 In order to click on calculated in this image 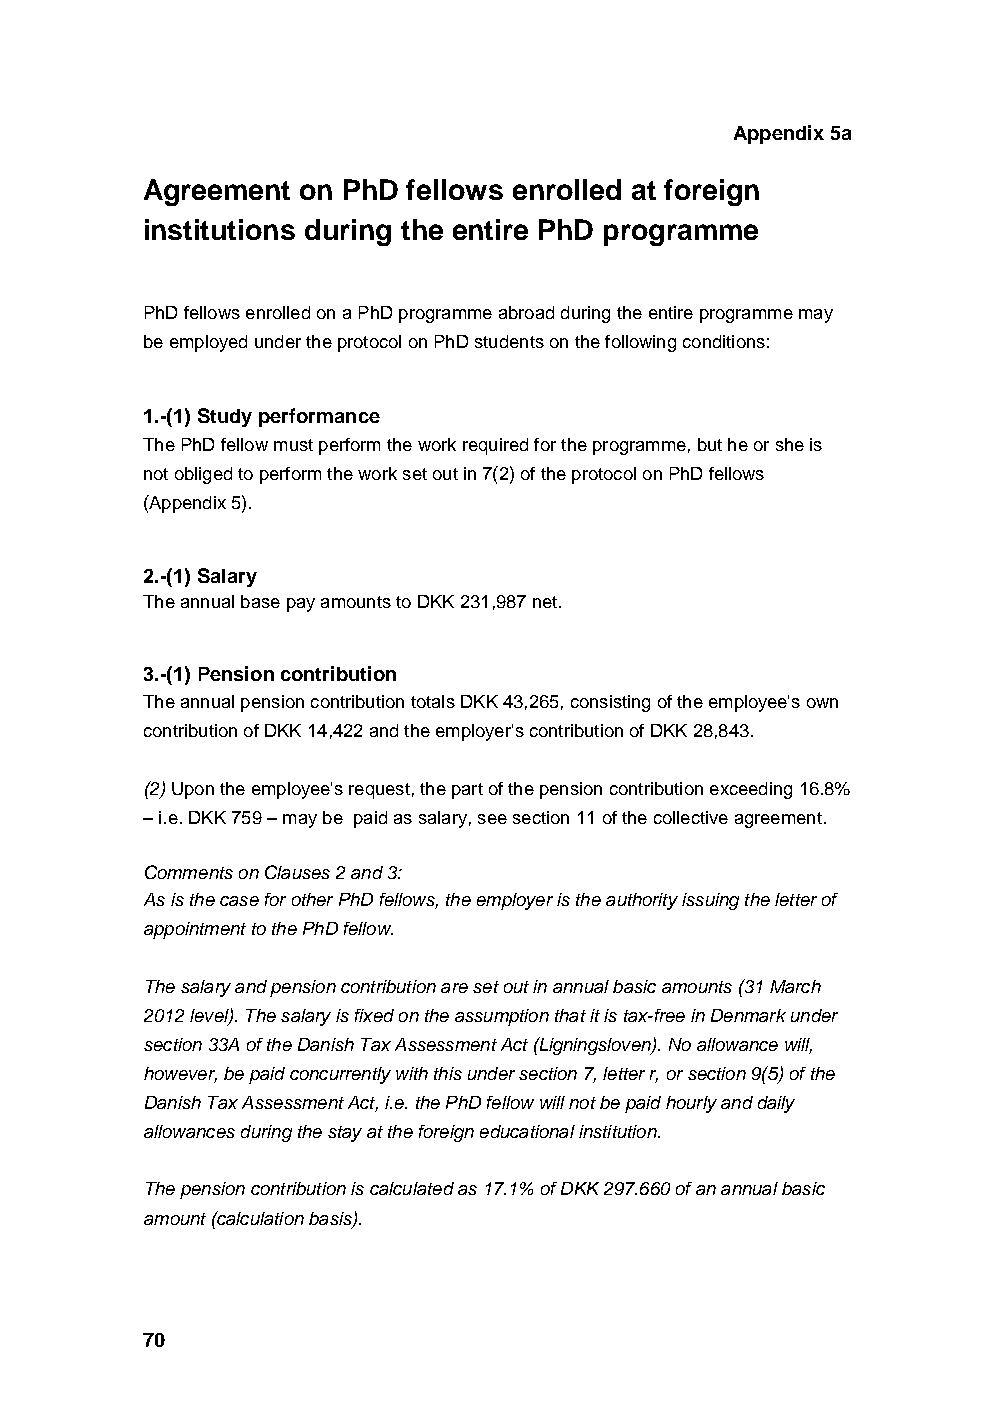, I will do `click(412, 1188)`.
